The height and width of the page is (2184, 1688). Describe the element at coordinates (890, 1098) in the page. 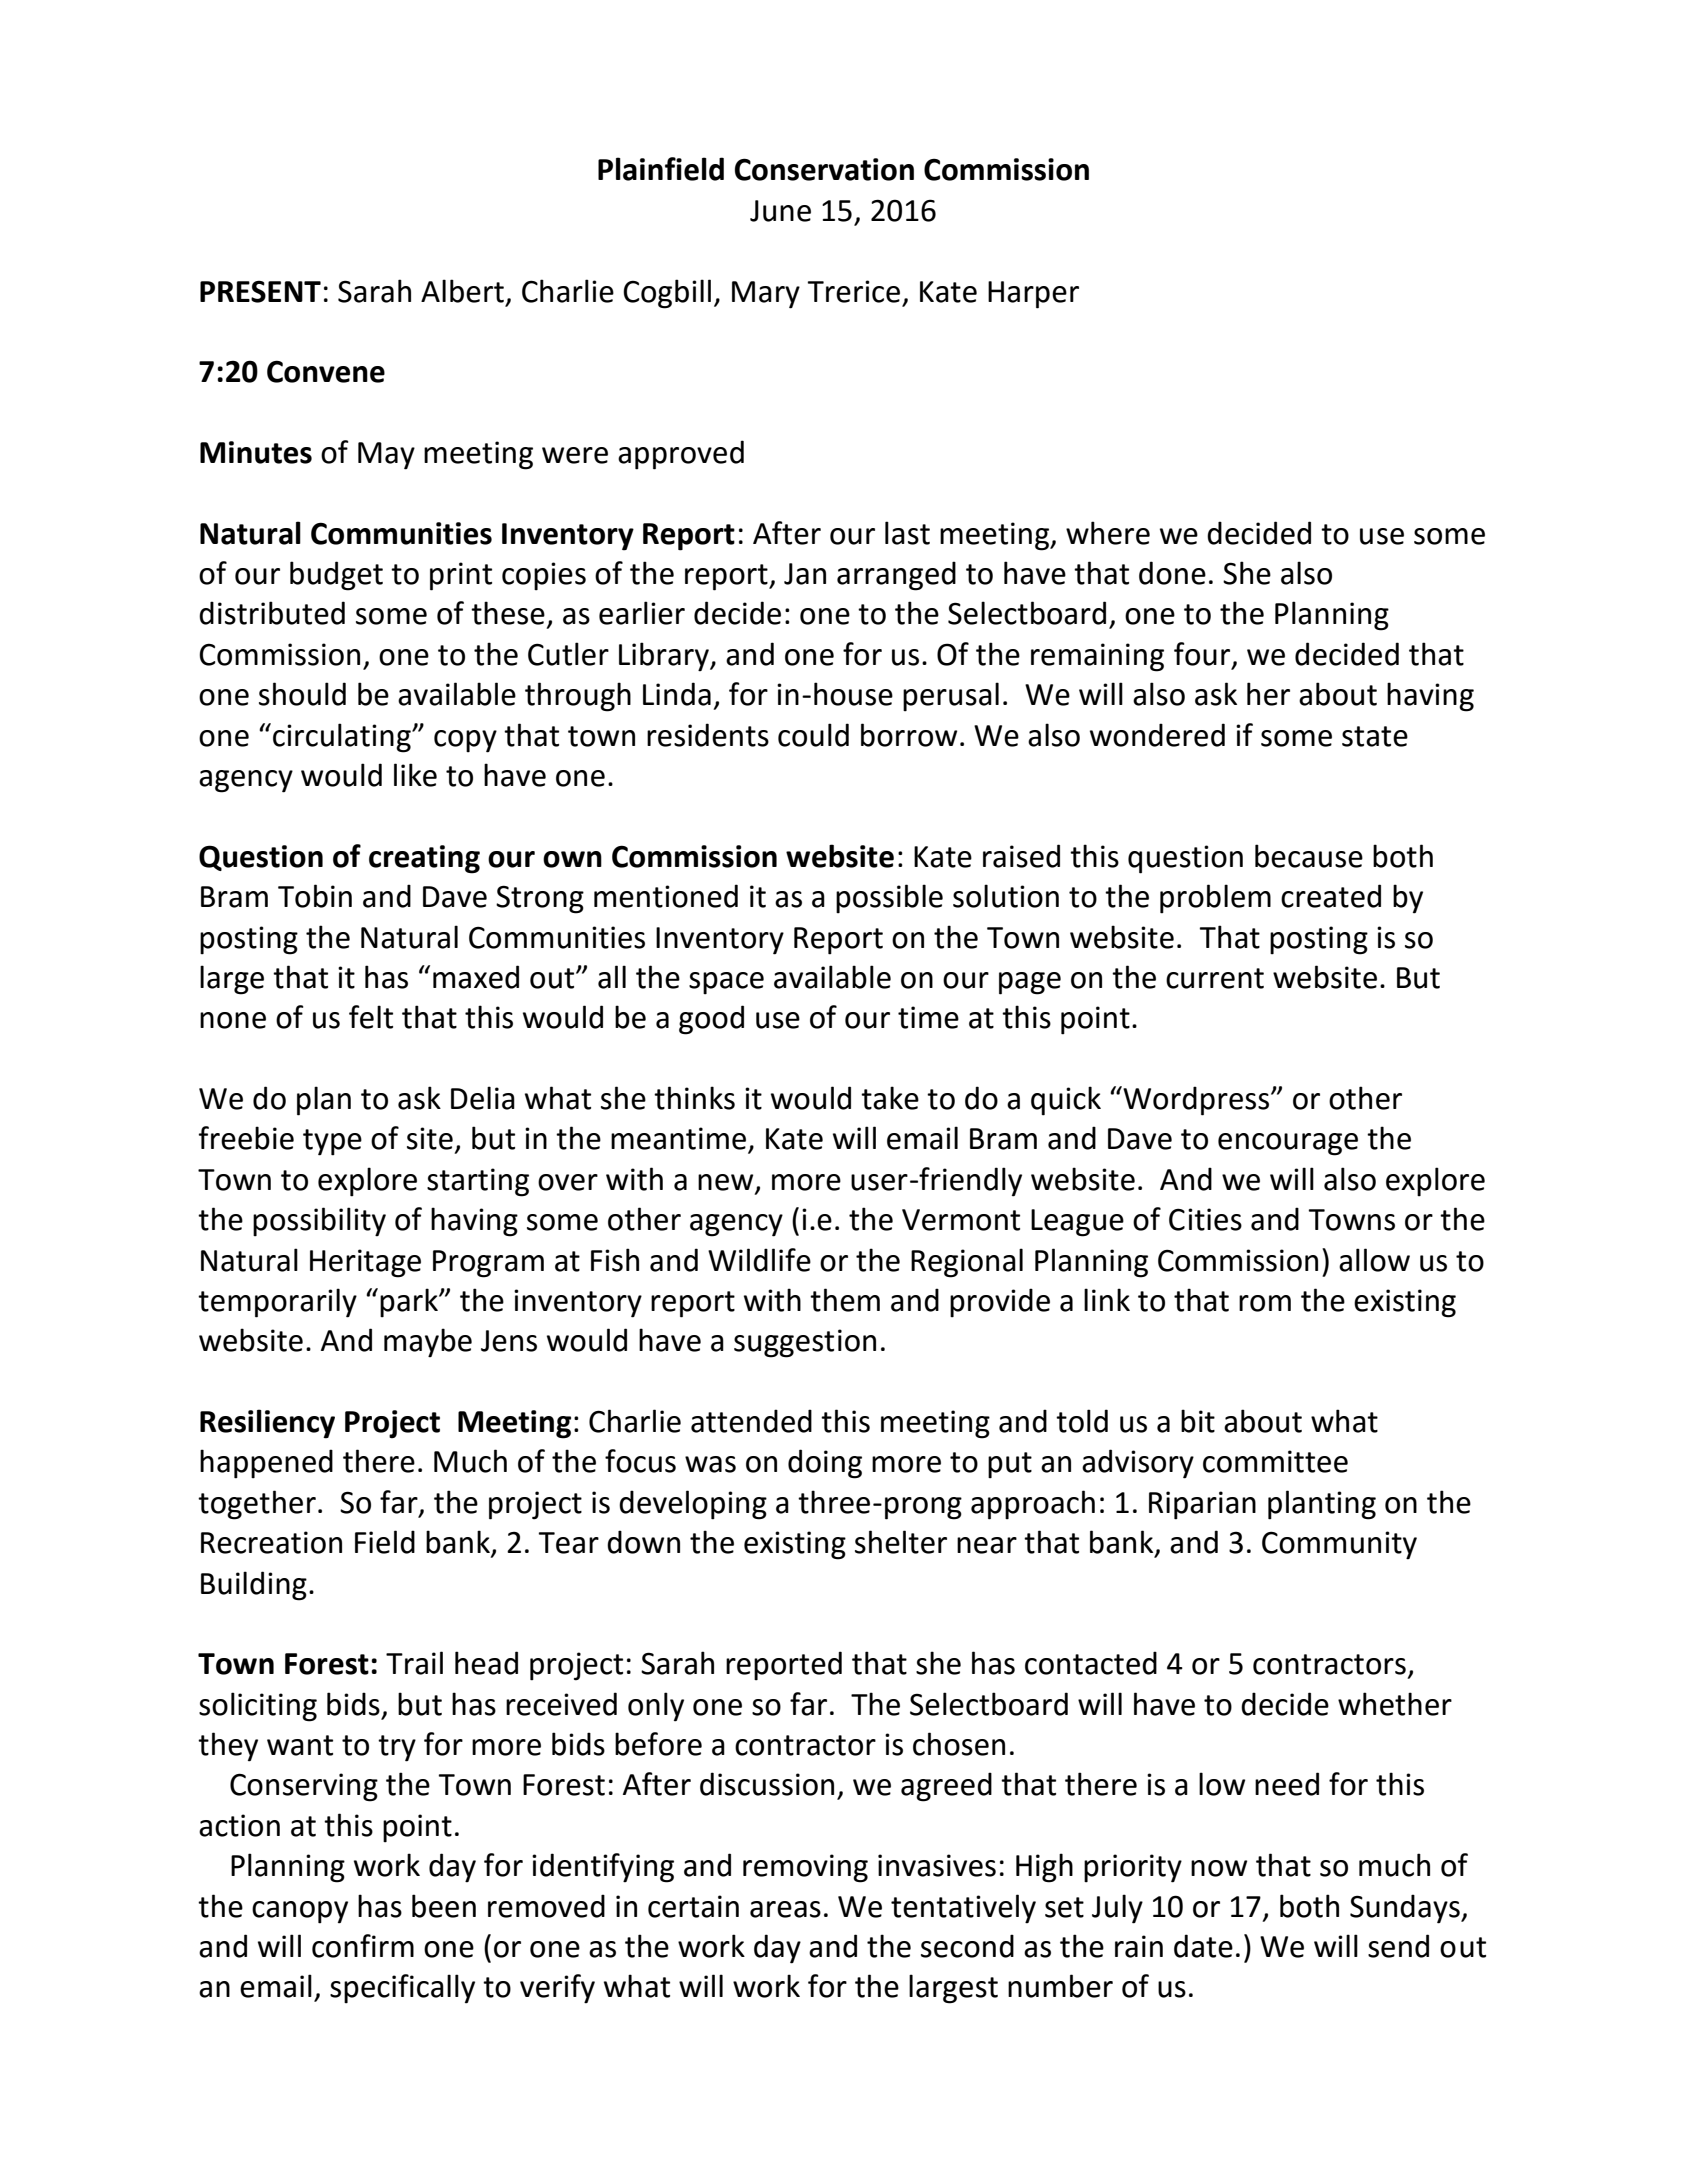

I see `take` at that location.
